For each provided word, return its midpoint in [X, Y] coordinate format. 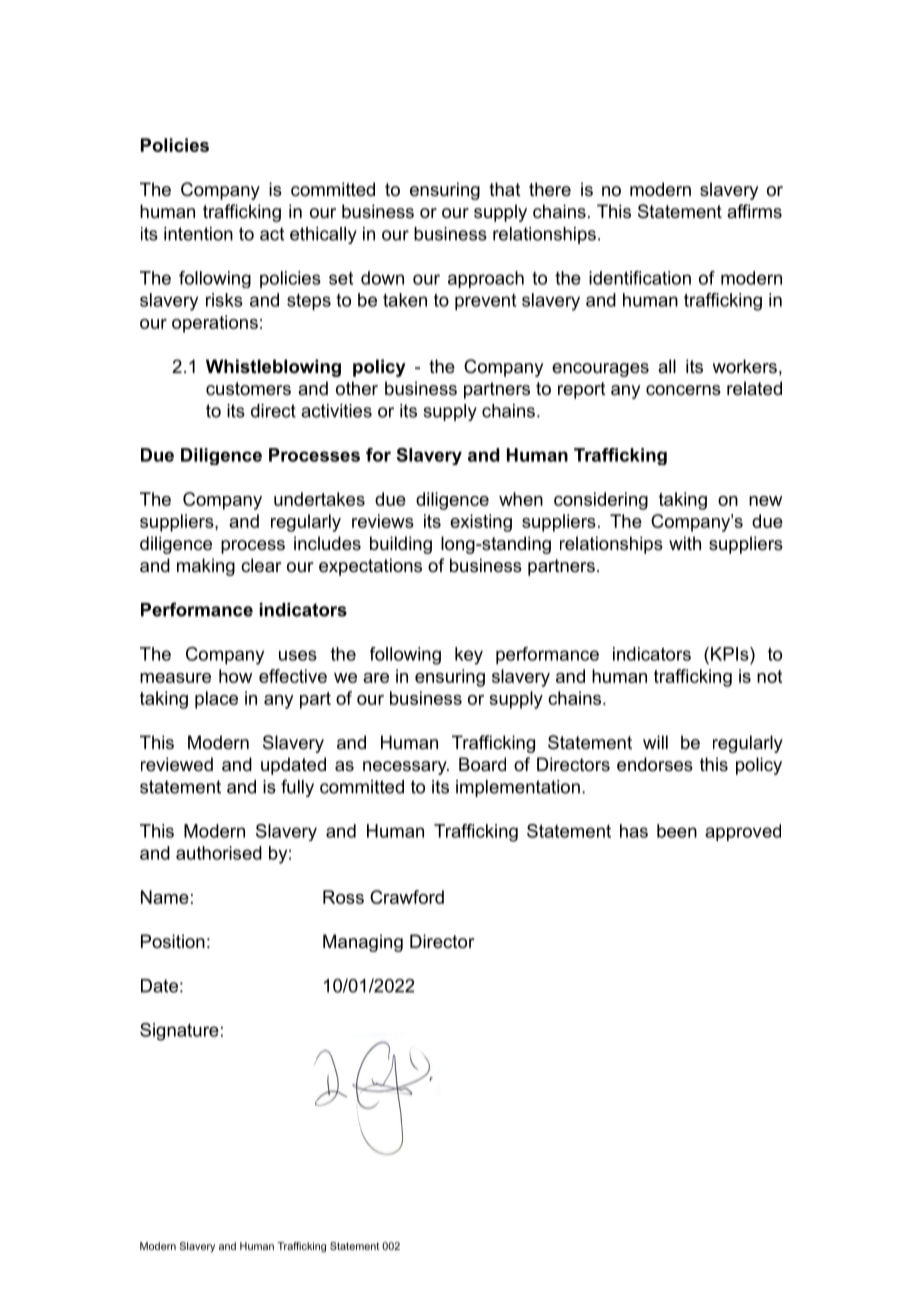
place [216, 700]
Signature [179, 1032]
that [505, 189]
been [677, 831]
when [521, 499]
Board [482, 764]
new [765, 501]
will [655, 742]
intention [198, 234]
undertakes [319, 499]
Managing [363, 943]
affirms [754, 211]
